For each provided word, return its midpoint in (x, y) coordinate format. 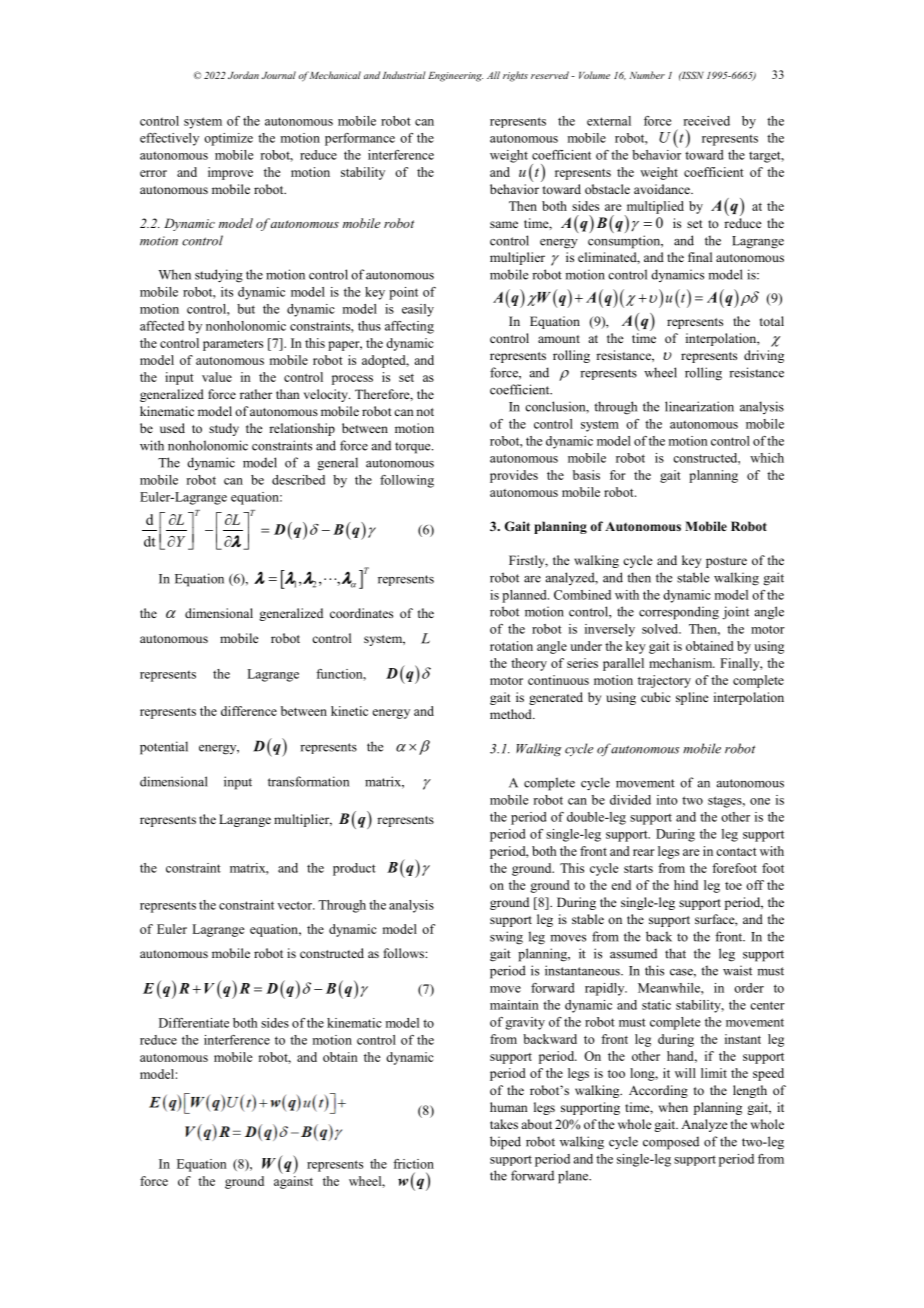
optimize (228, 139)
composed (671, 1143)
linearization (699, 406)
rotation (511, 646)
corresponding (679, 613)
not (425, 412)
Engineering (455, 77)
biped (505, 1143)
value (217, 377)
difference (249, 711)
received (706, 121)
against (293, 1182)
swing (506, 938)
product (354, 869)
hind (686, 885)
